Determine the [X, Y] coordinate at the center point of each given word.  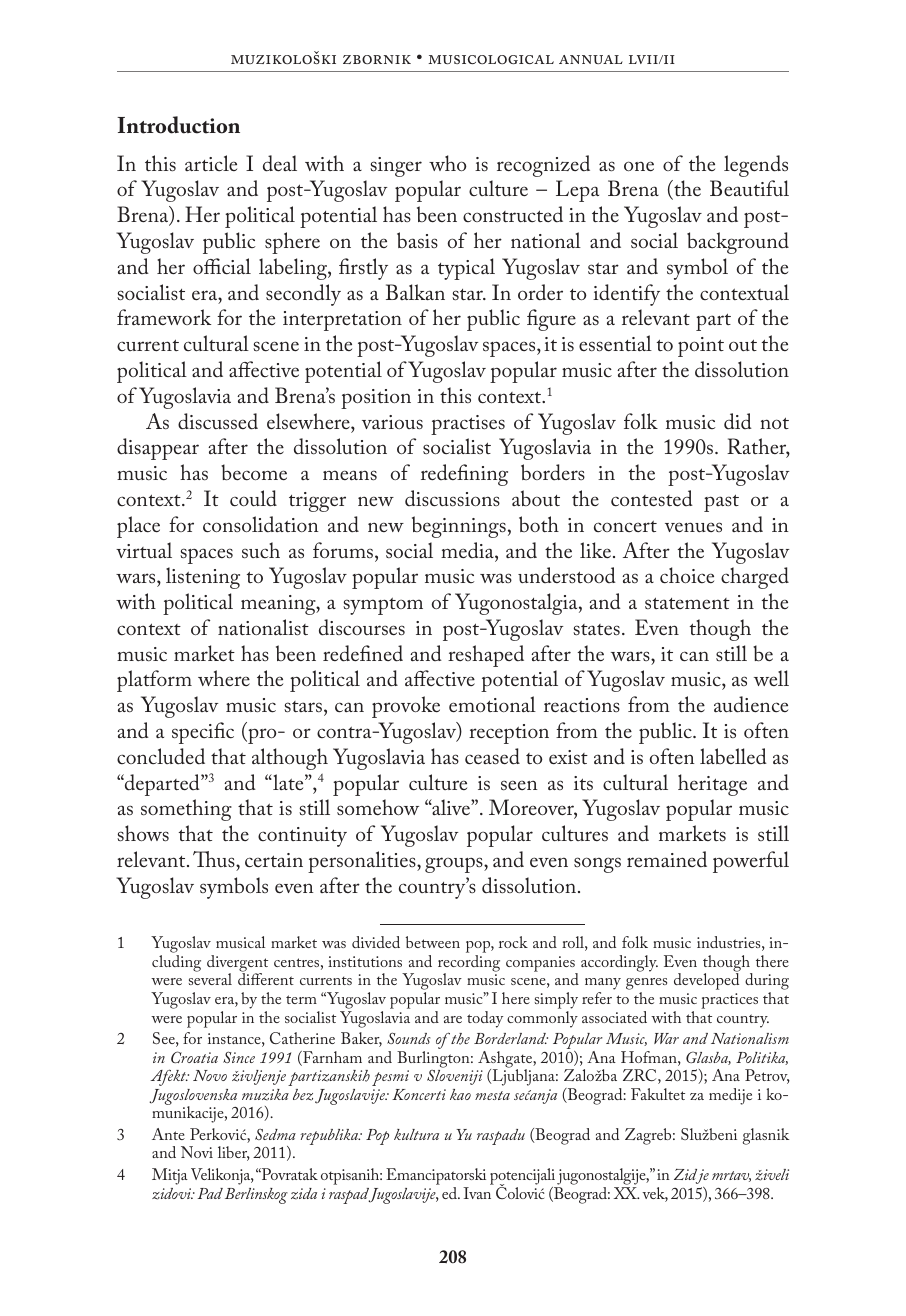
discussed [218, 421]
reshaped [486, 656]
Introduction [178, 125]
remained [667, 859]
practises [468, 425]
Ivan [477, 1193]
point [701, 347]
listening [203, 578]
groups [455, 865]
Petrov [767, 1076]
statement [687, 603]
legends [756, 166]
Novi [197, 1152]
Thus [215, 859]
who [448, 163]
